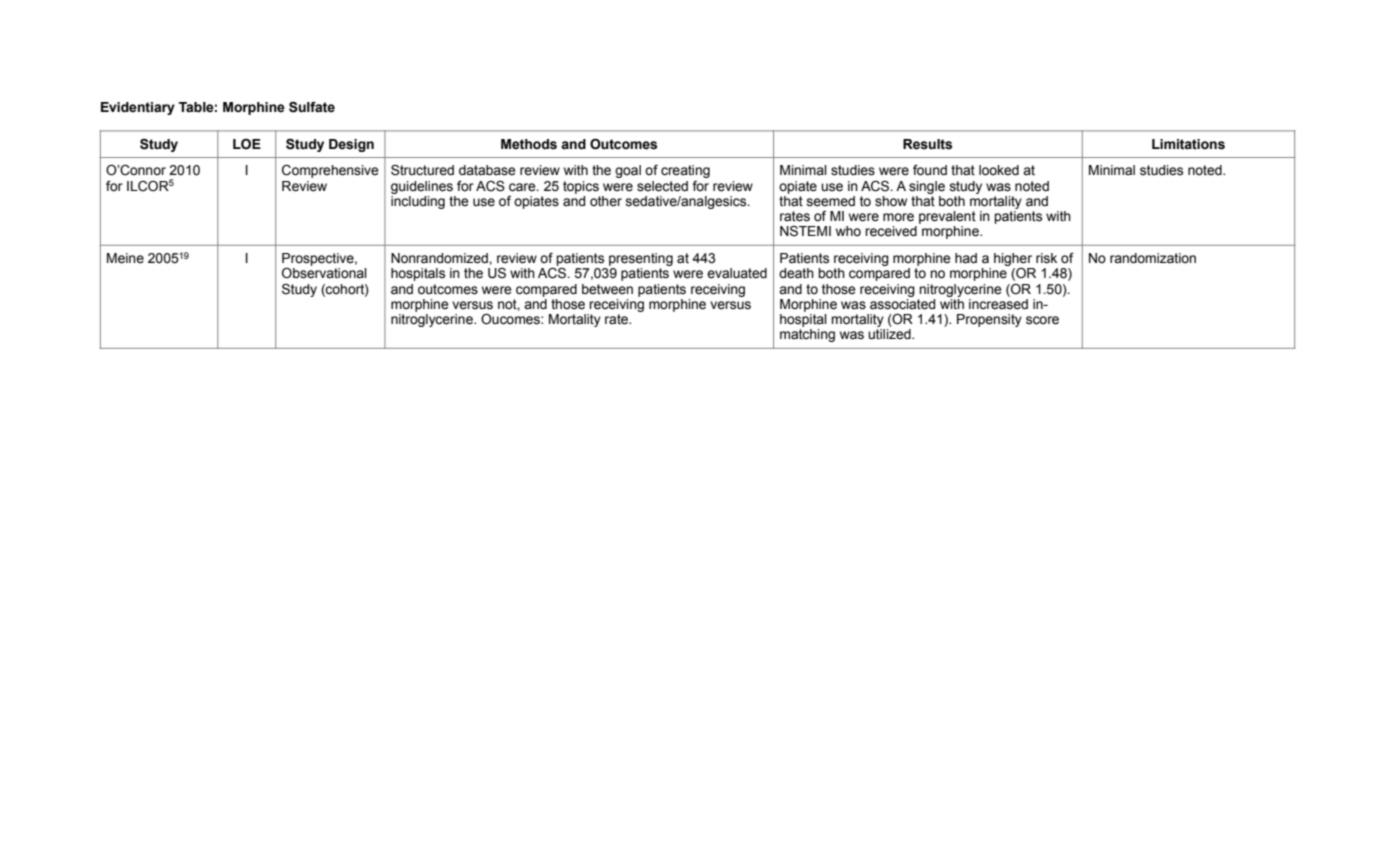 This screenshot has height=850, width=1400. Describe the element at coordinates (312, 107) in the screenshot. I see `Sulfate` at that location.
